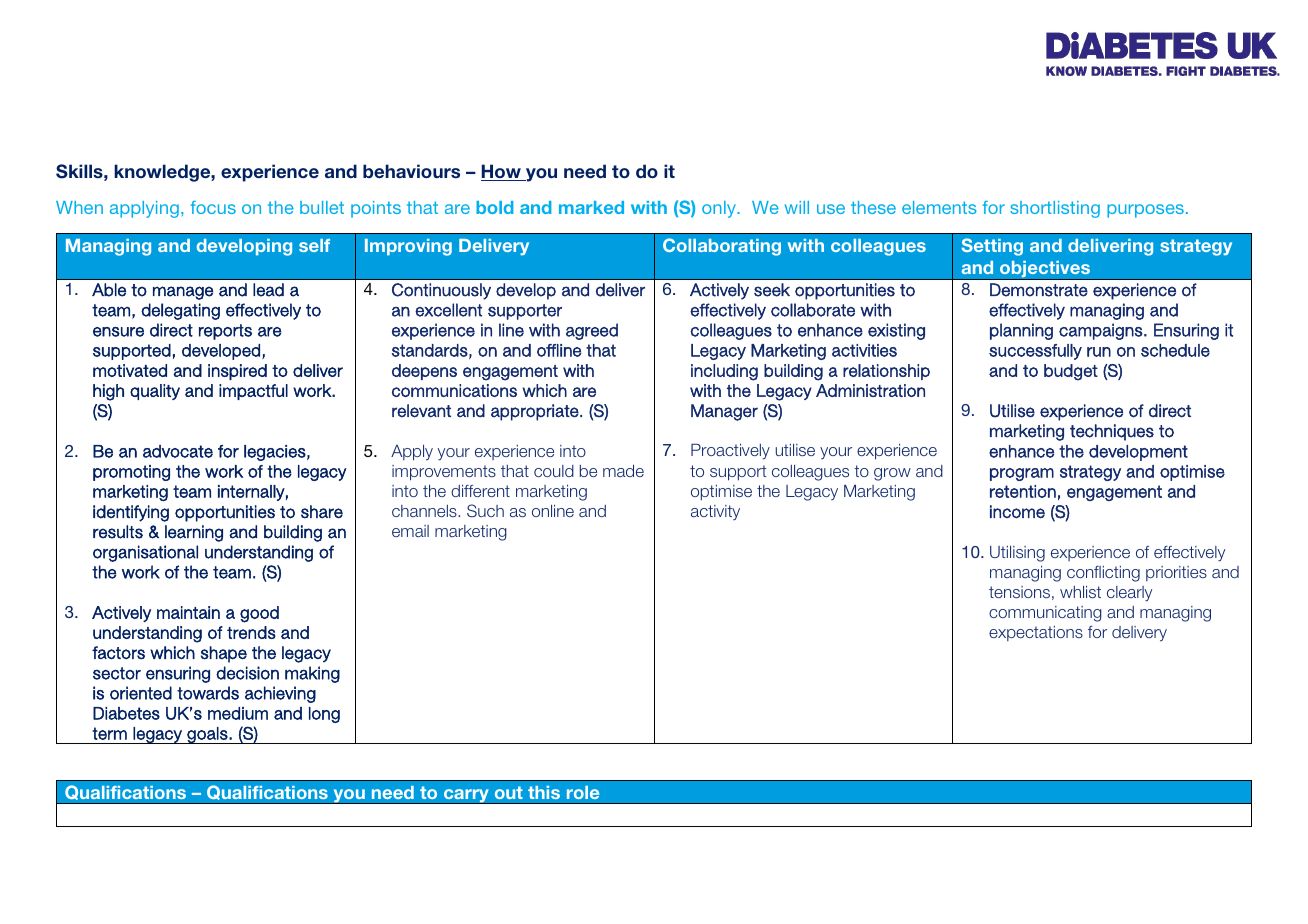 The height and width of the image is (924, 1308). Describe the element at coordinates (623, 471) in the image. I see `made` at that location.
